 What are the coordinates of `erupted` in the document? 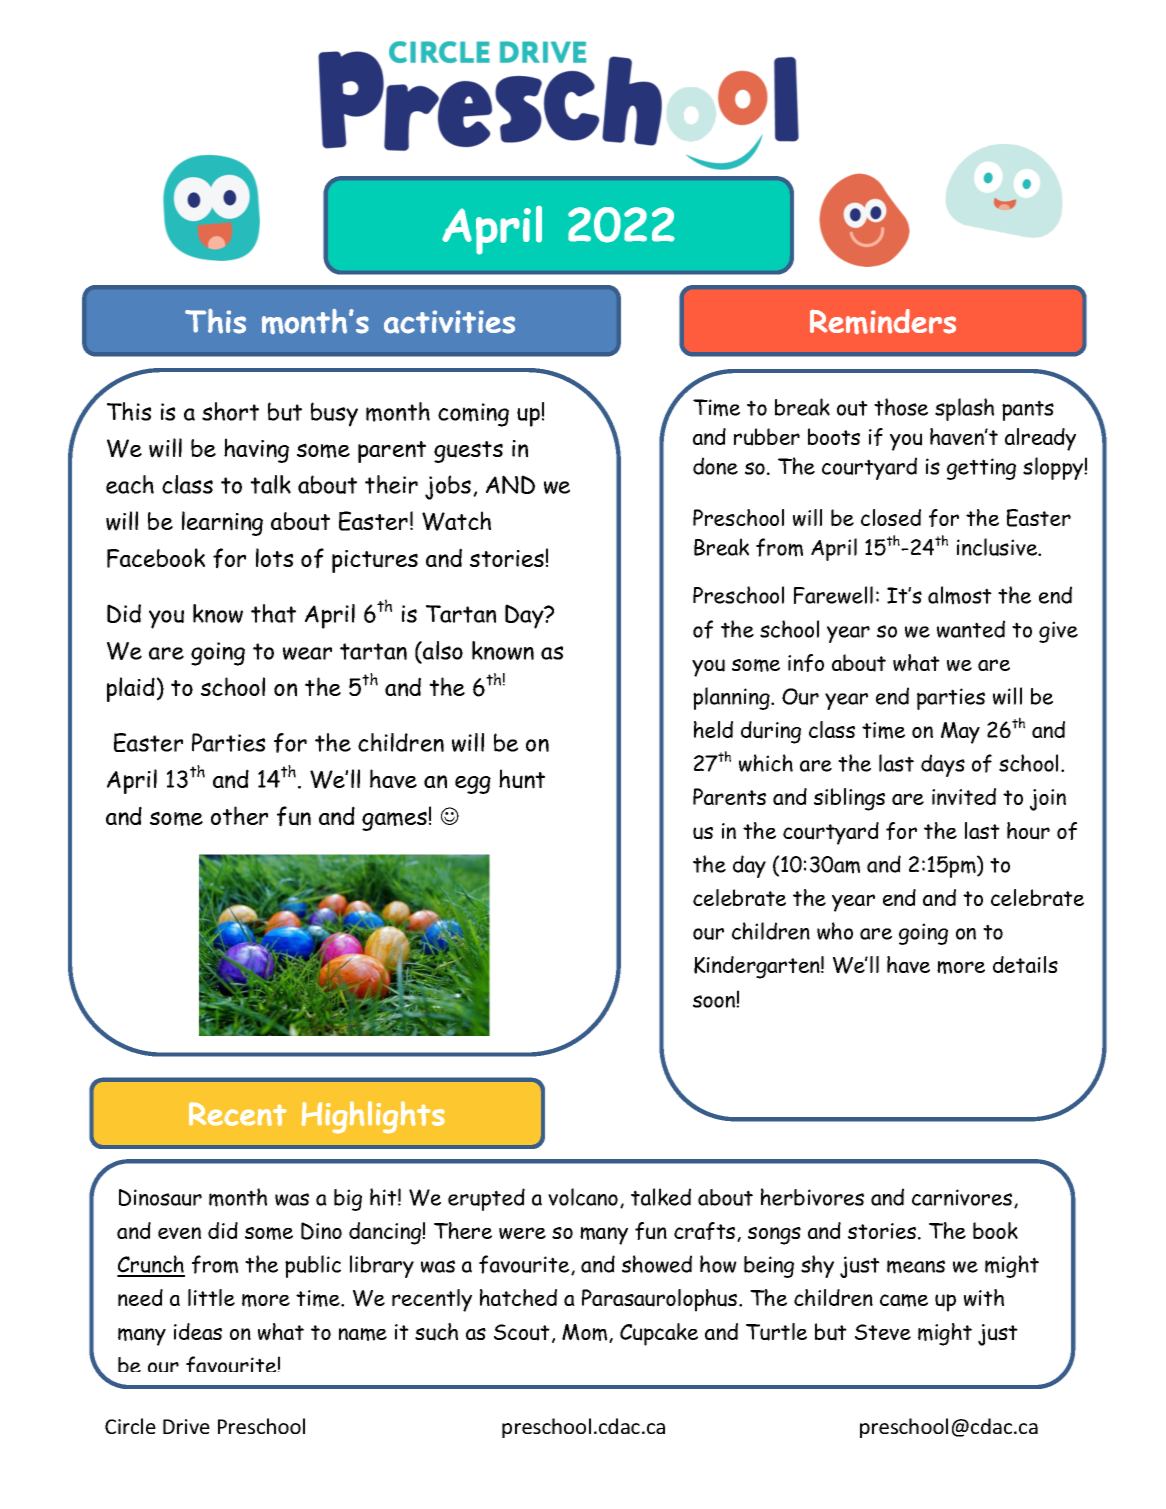 It's located at (486, 1199).
